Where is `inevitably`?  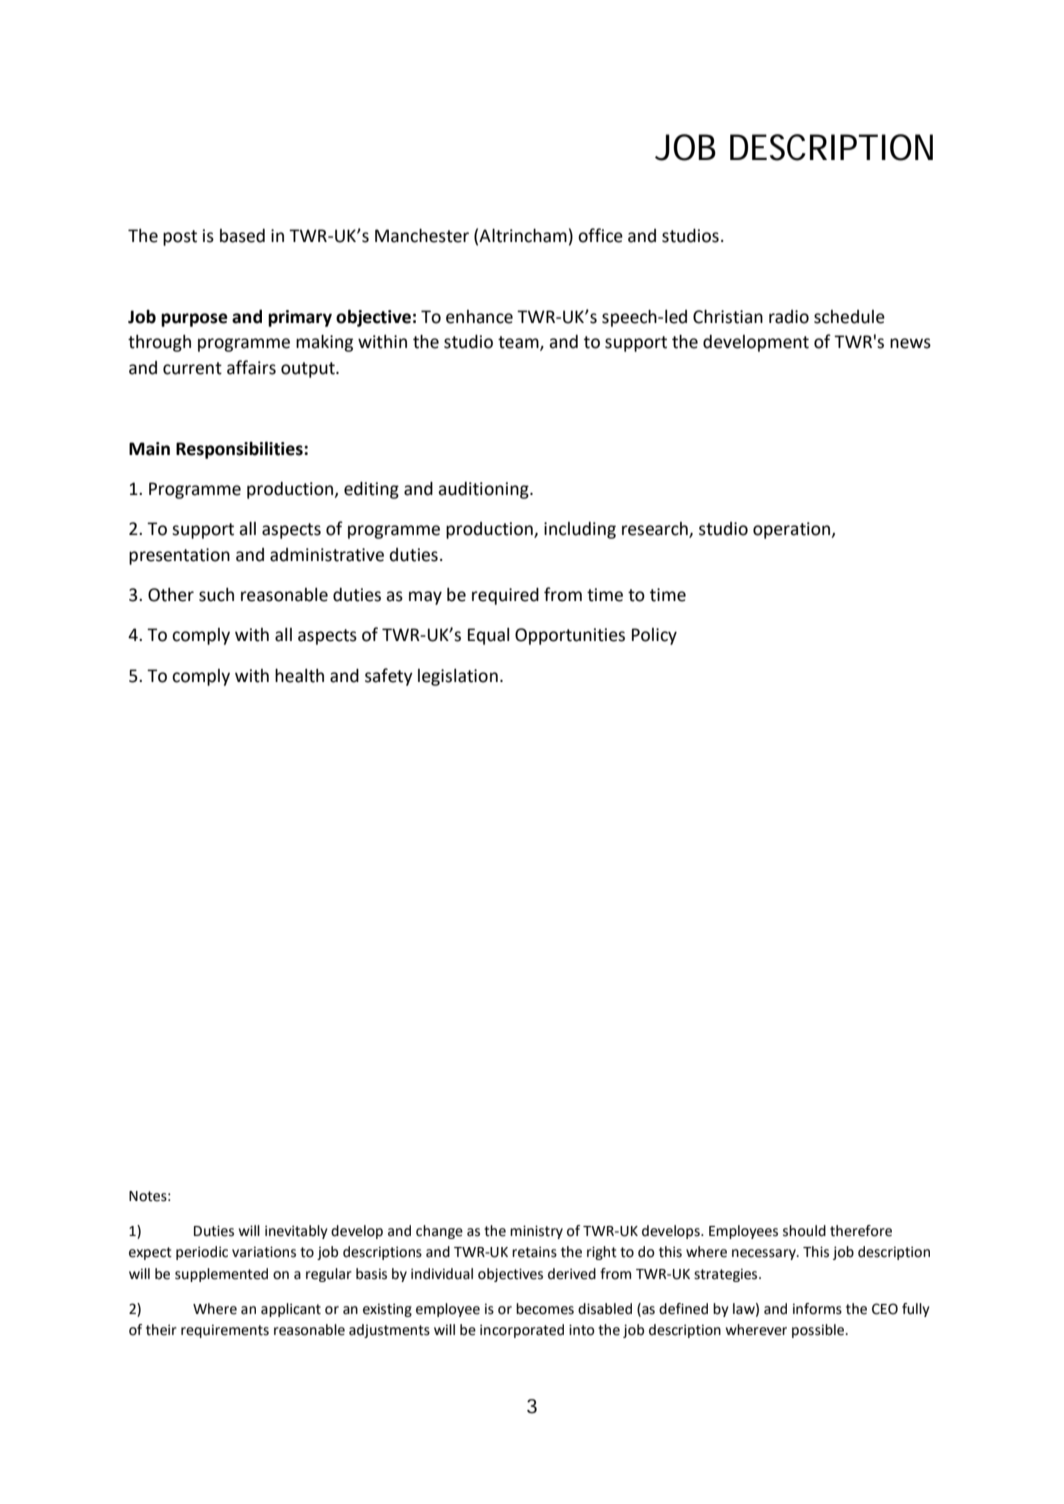 inevitably is located at coordinates (296, 1232).
